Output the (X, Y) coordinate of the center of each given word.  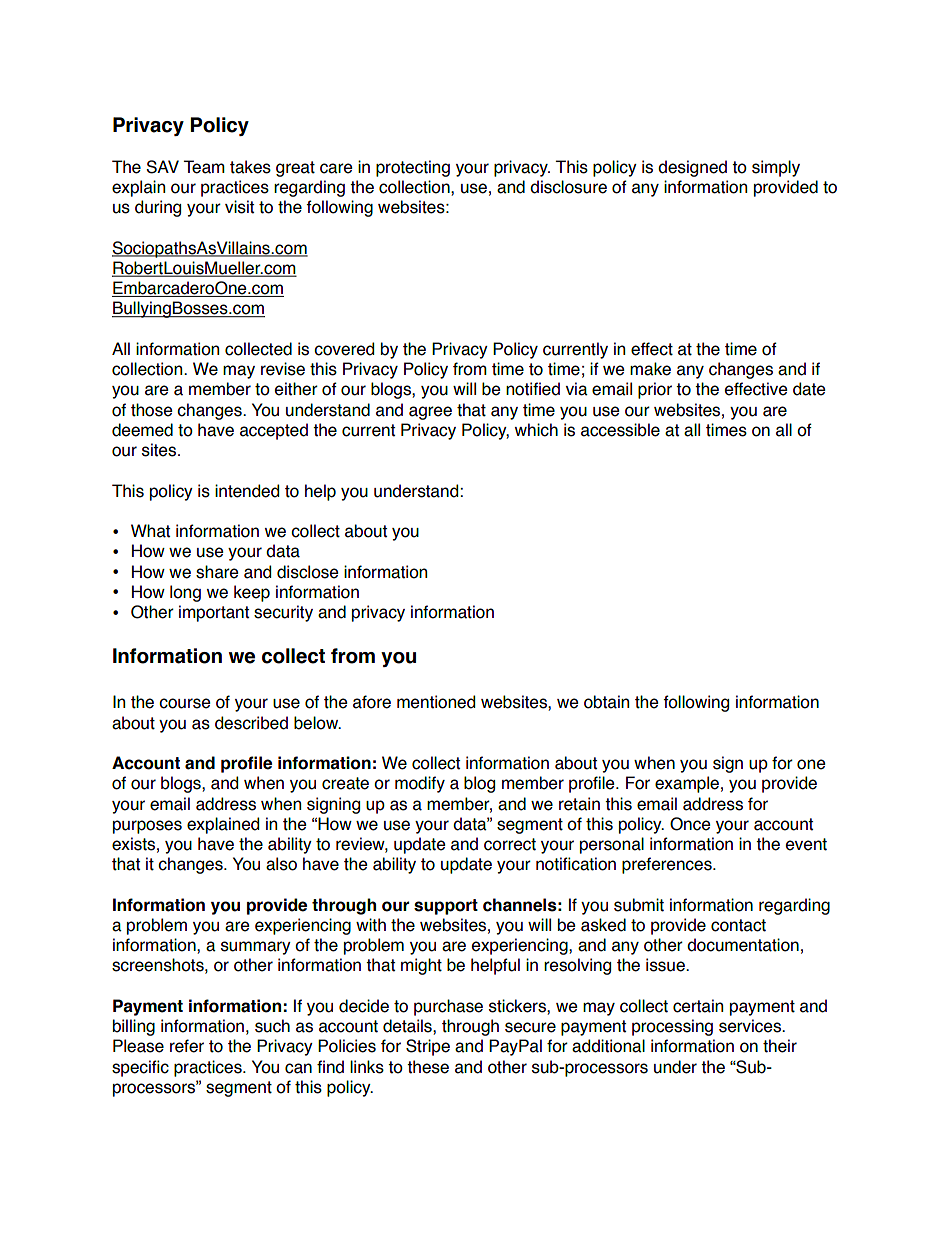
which (536, 430)
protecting (413, 168)
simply (776, 168)
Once (690, 824)
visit (239, 207)
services (751, 1026)
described (251, 723)
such (272, 1026)
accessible (620, 430)
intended (247, 491)
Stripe (428, 1047)
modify (420, 784)
